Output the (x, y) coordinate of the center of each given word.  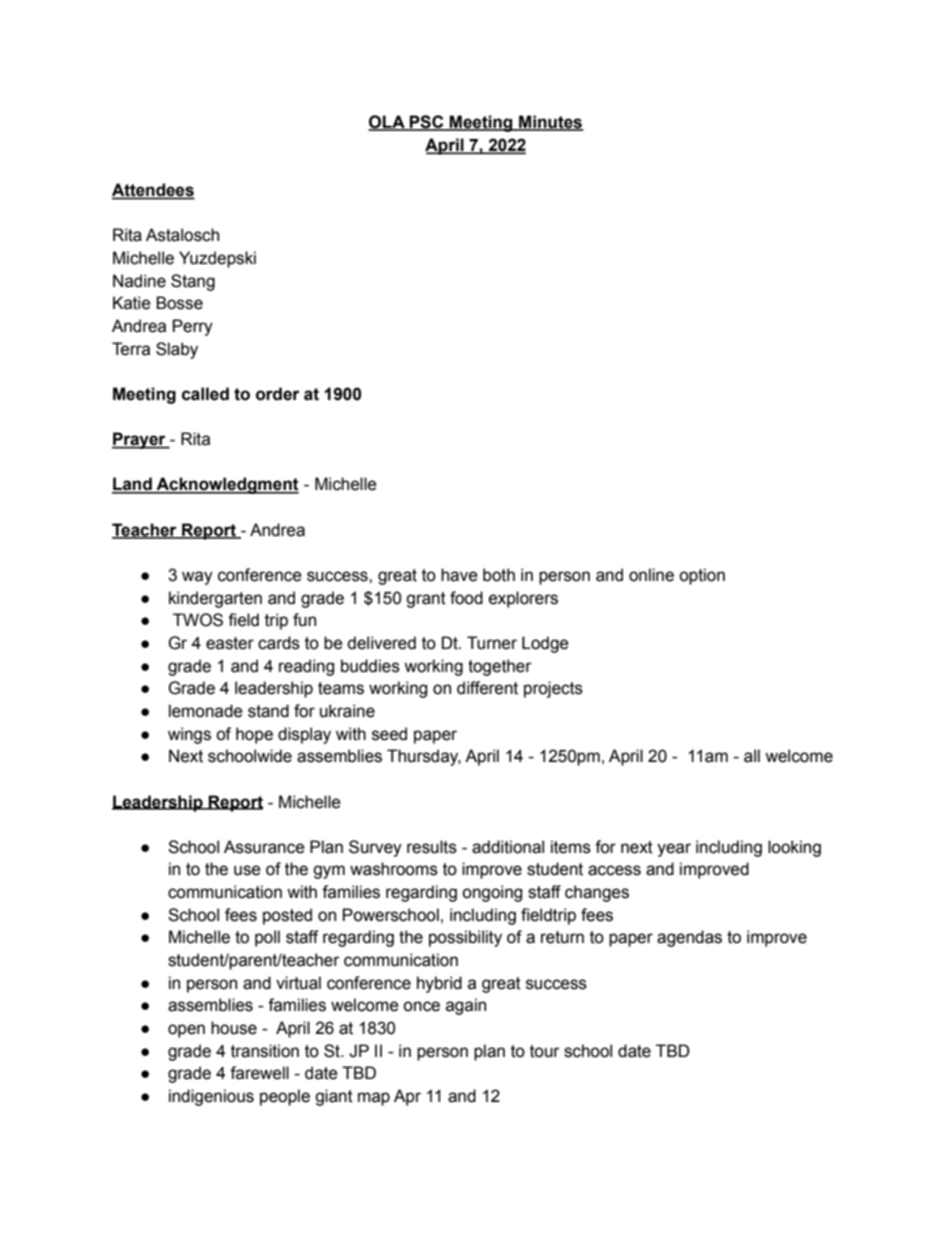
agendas (689, 938)
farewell (259, 1073)
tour (545, 1051)
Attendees (153, 191)
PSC (427, 123)
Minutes (550, 123)
